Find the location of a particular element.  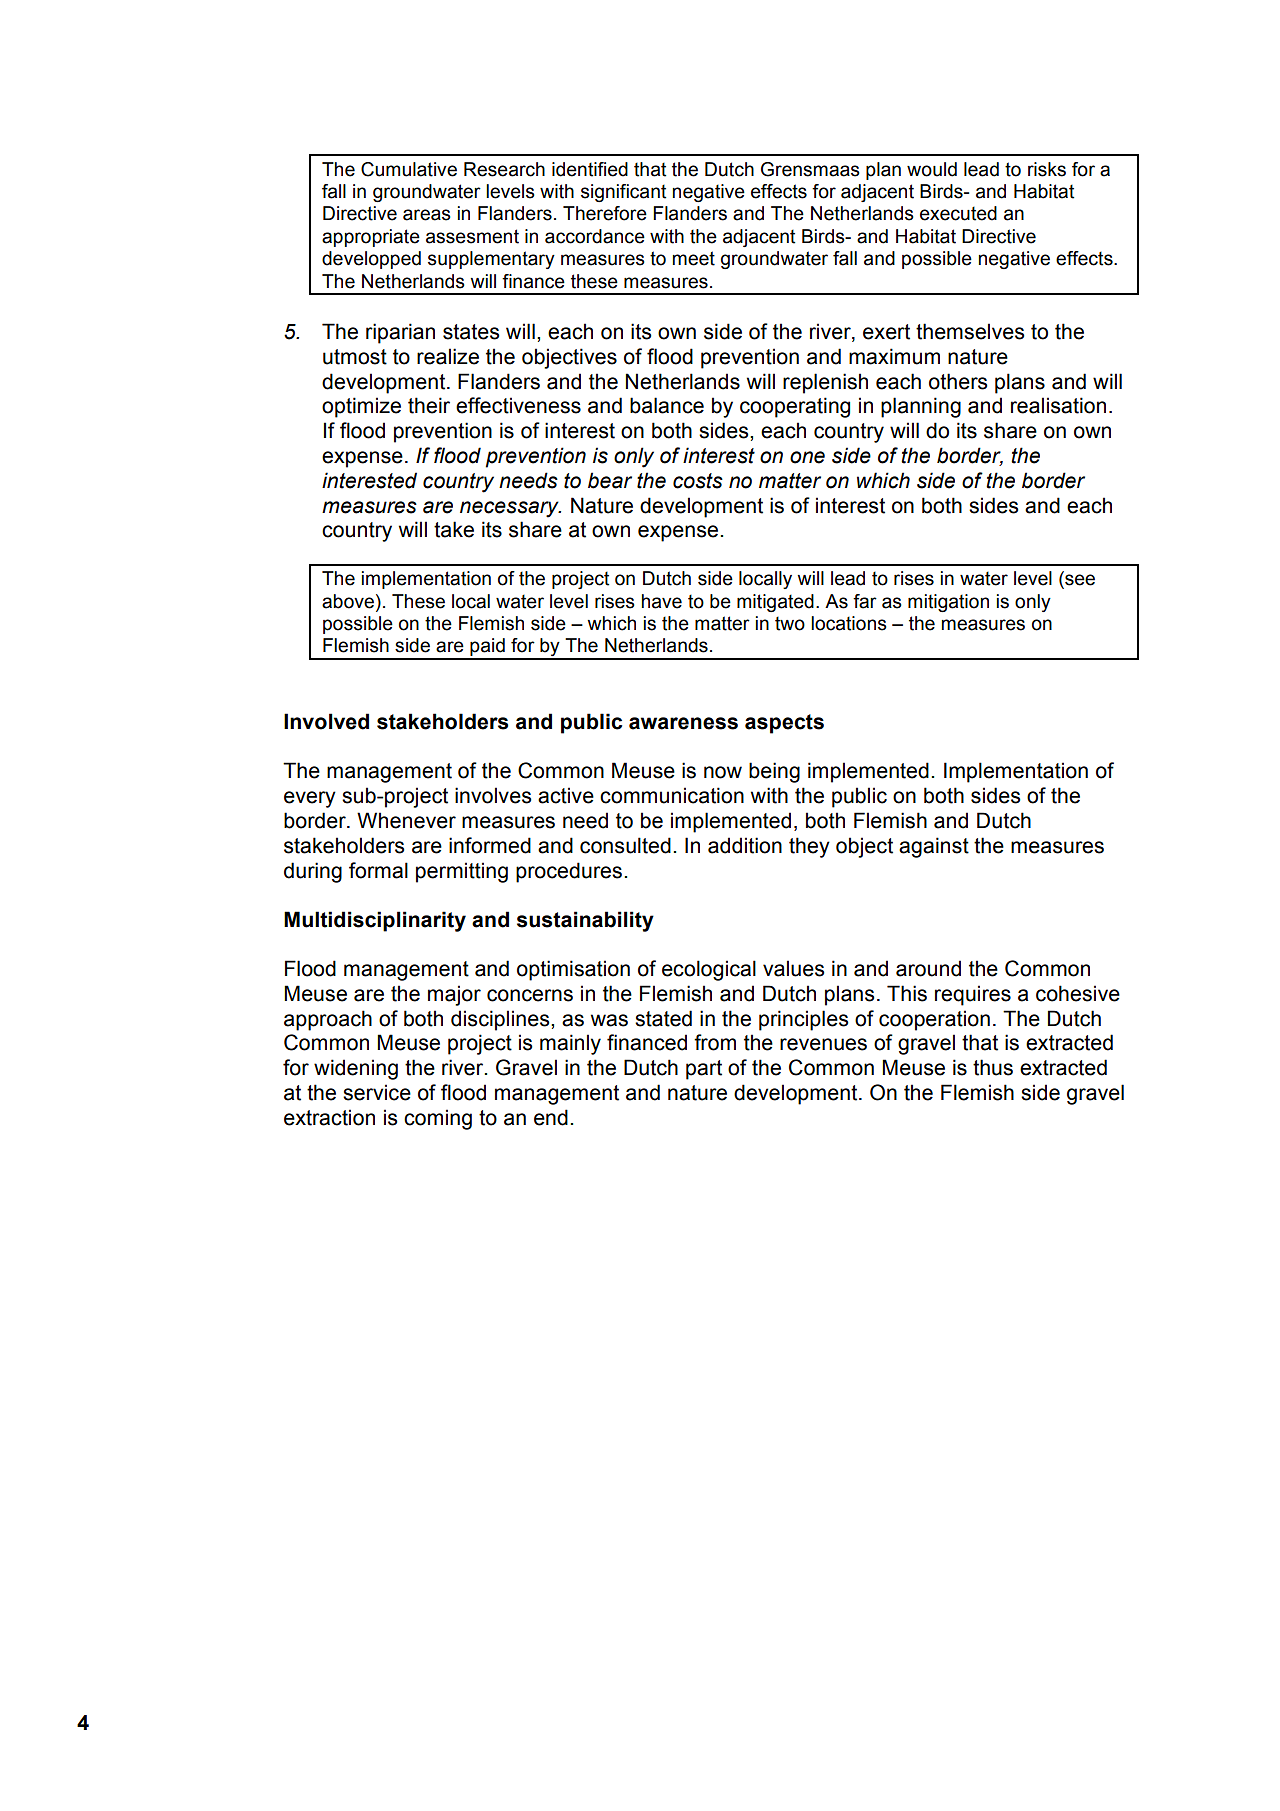

executed is located at coordinates (958, 213).
